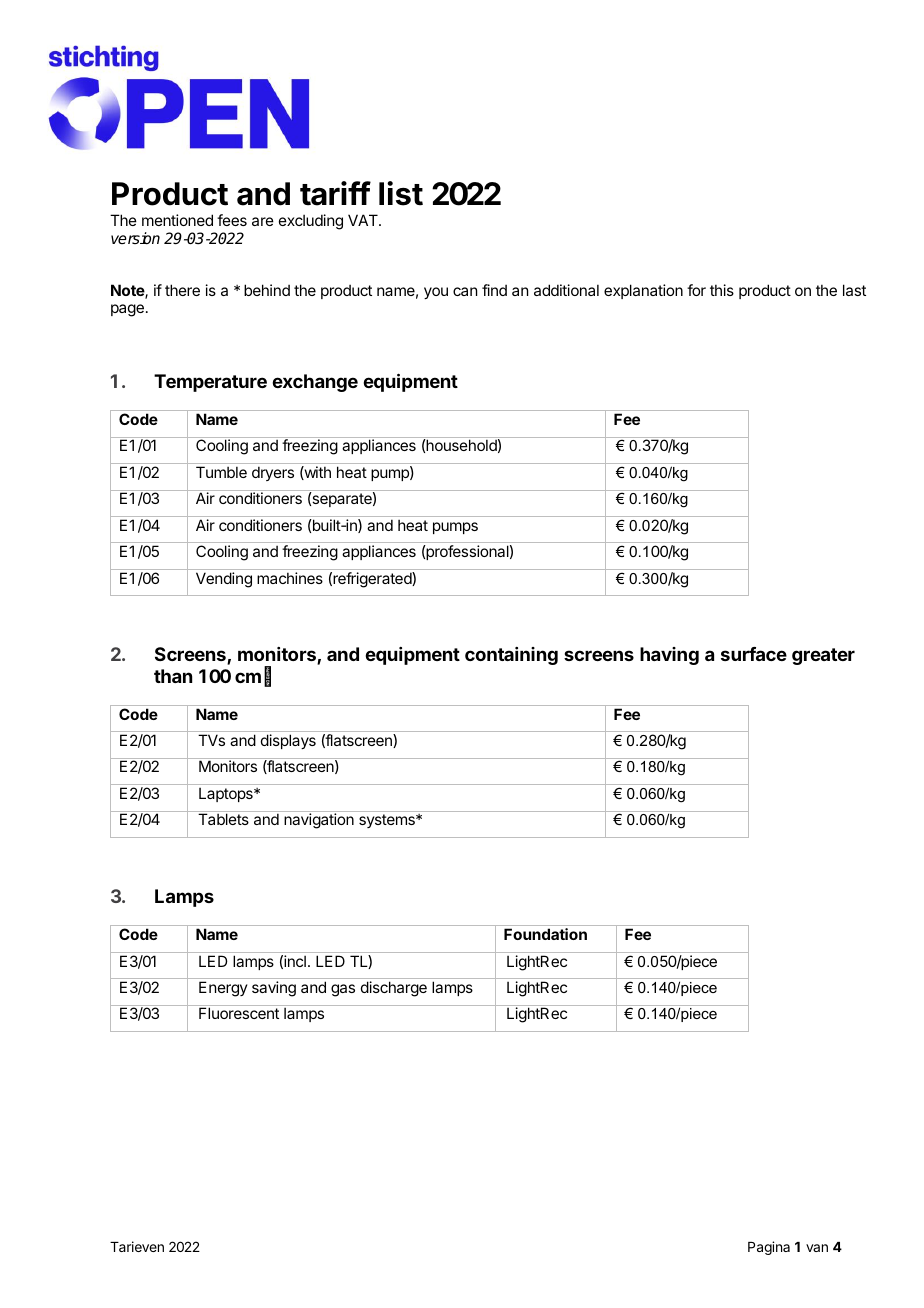 The image size is (924, 1308). What do you see at coordinates (232, 220) in the page?
I see `fees` at bounding box center [232, 220].
